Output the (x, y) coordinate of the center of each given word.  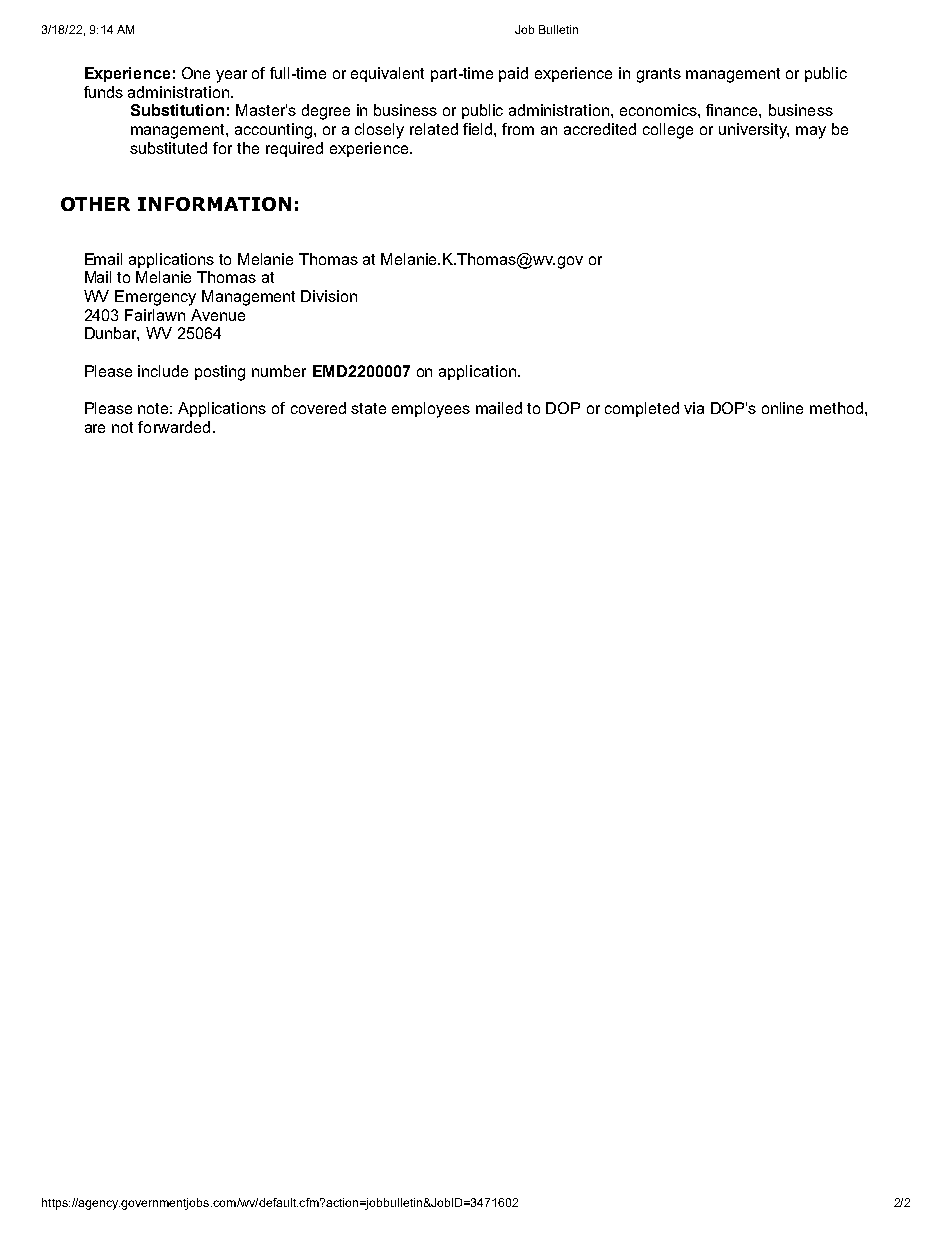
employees (431, 410)
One (196, 73)
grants (659, 75)
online (782, 408)
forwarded (174, 427)
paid (513, 74)
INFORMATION (214, 204)
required (294, 149)
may (811, 132)
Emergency (155, 298)
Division (329, 296)
